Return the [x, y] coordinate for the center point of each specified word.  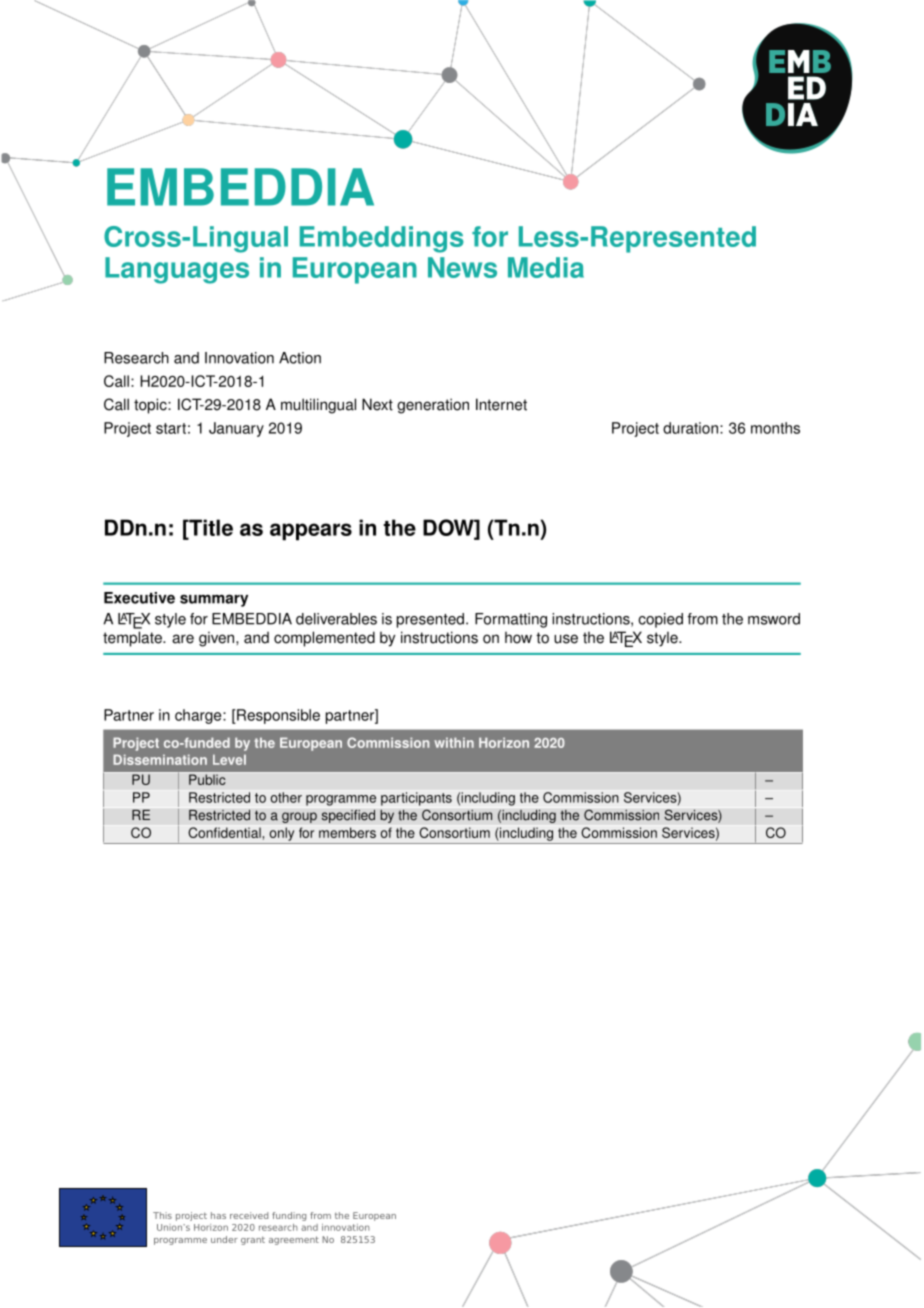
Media [546, 267]
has [218, 1215]
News [462, 267]
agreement [294, 1240]
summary [214, 600]
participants [416, 799]
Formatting [511, 620]
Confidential [224, 832]
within [454, 742]
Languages [177, 270]
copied [660, 620]
